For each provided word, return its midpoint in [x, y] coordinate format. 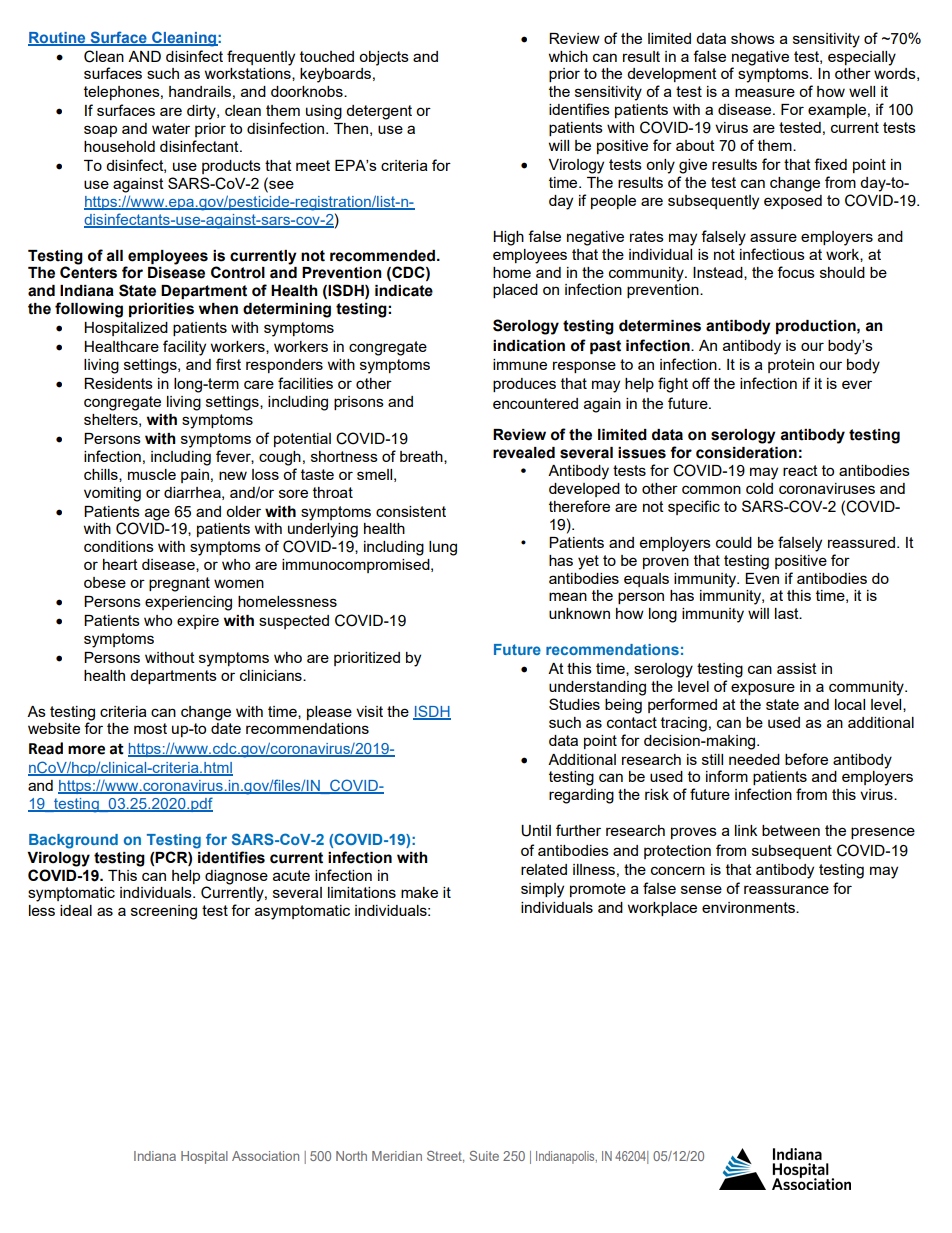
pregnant [179, 584]
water [171, 128]
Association [265, 1156]
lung [443, 548]
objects [384, 58]
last [788, 613]
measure [765, 92]
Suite [484, 1156]
